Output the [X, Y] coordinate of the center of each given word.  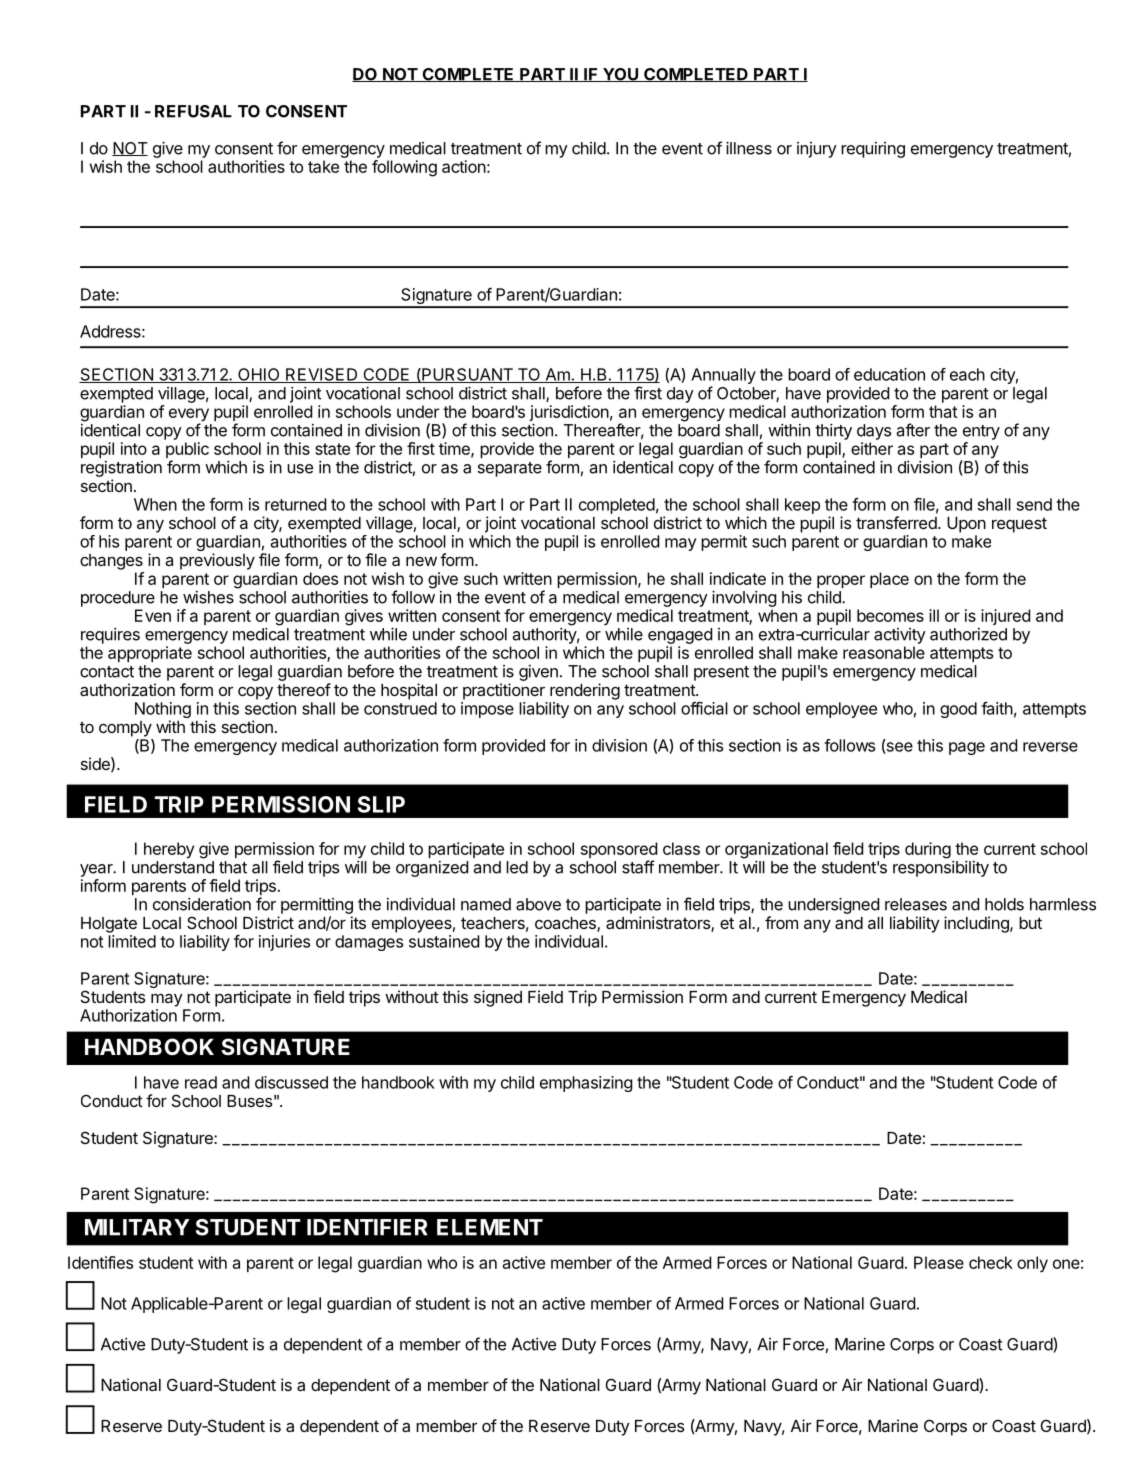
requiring [873, 150]
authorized [968, 634]
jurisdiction [569, 414]
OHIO [259, 375]
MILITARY [137, 1227]
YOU [620, 75]
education [889, 374]
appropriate [150, 654]
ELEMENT [490, 1227]
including [977, 924]
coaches [566, 924]
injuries [284, 943]
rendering [585, 691]
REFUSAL [193, 111]
